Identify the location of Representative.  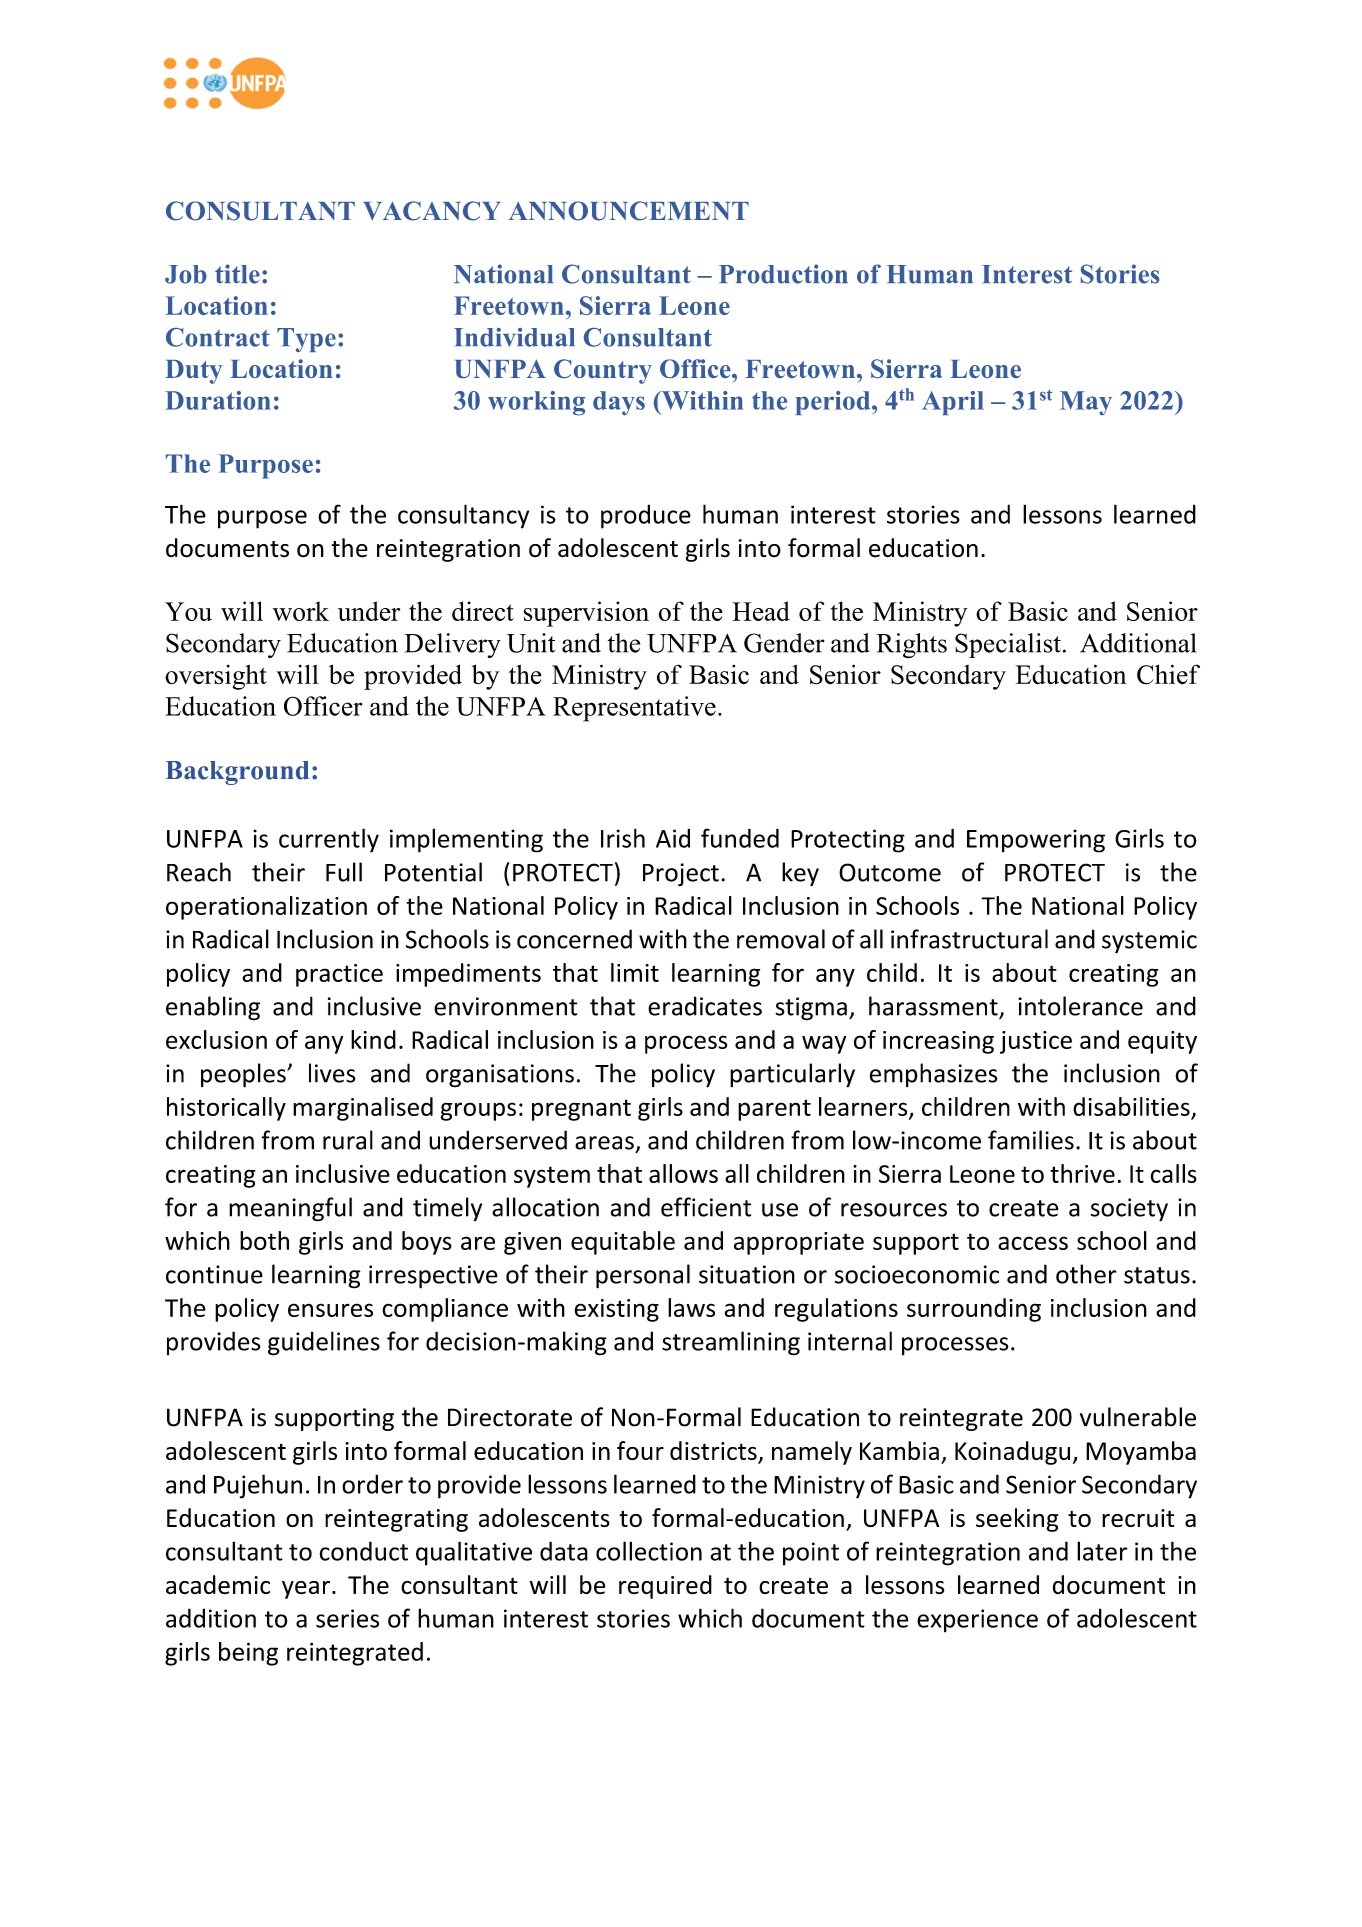
(634, 709).
